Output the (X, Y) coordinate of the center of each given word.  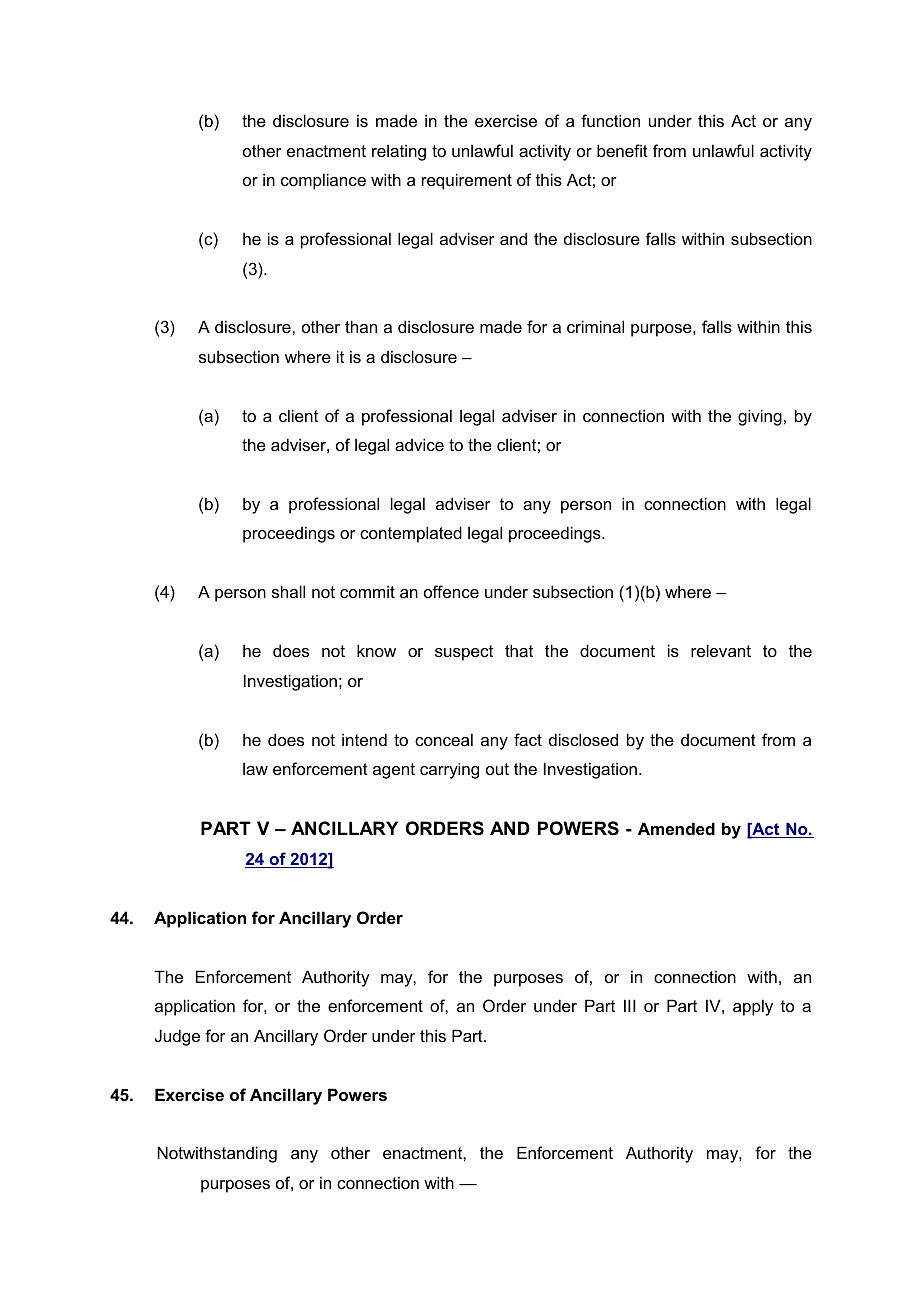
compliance (323, 181)
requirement (467, 181)
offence (451, 591)
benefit (622, 150)
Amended (676, 828)
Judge (177, 1037)
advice (419, 444)
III (630, 1005)
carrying (449, 770)
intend (364, 739)
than (361, 326)
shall (288, 591)
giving (760, 417)
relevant (721, 650)
